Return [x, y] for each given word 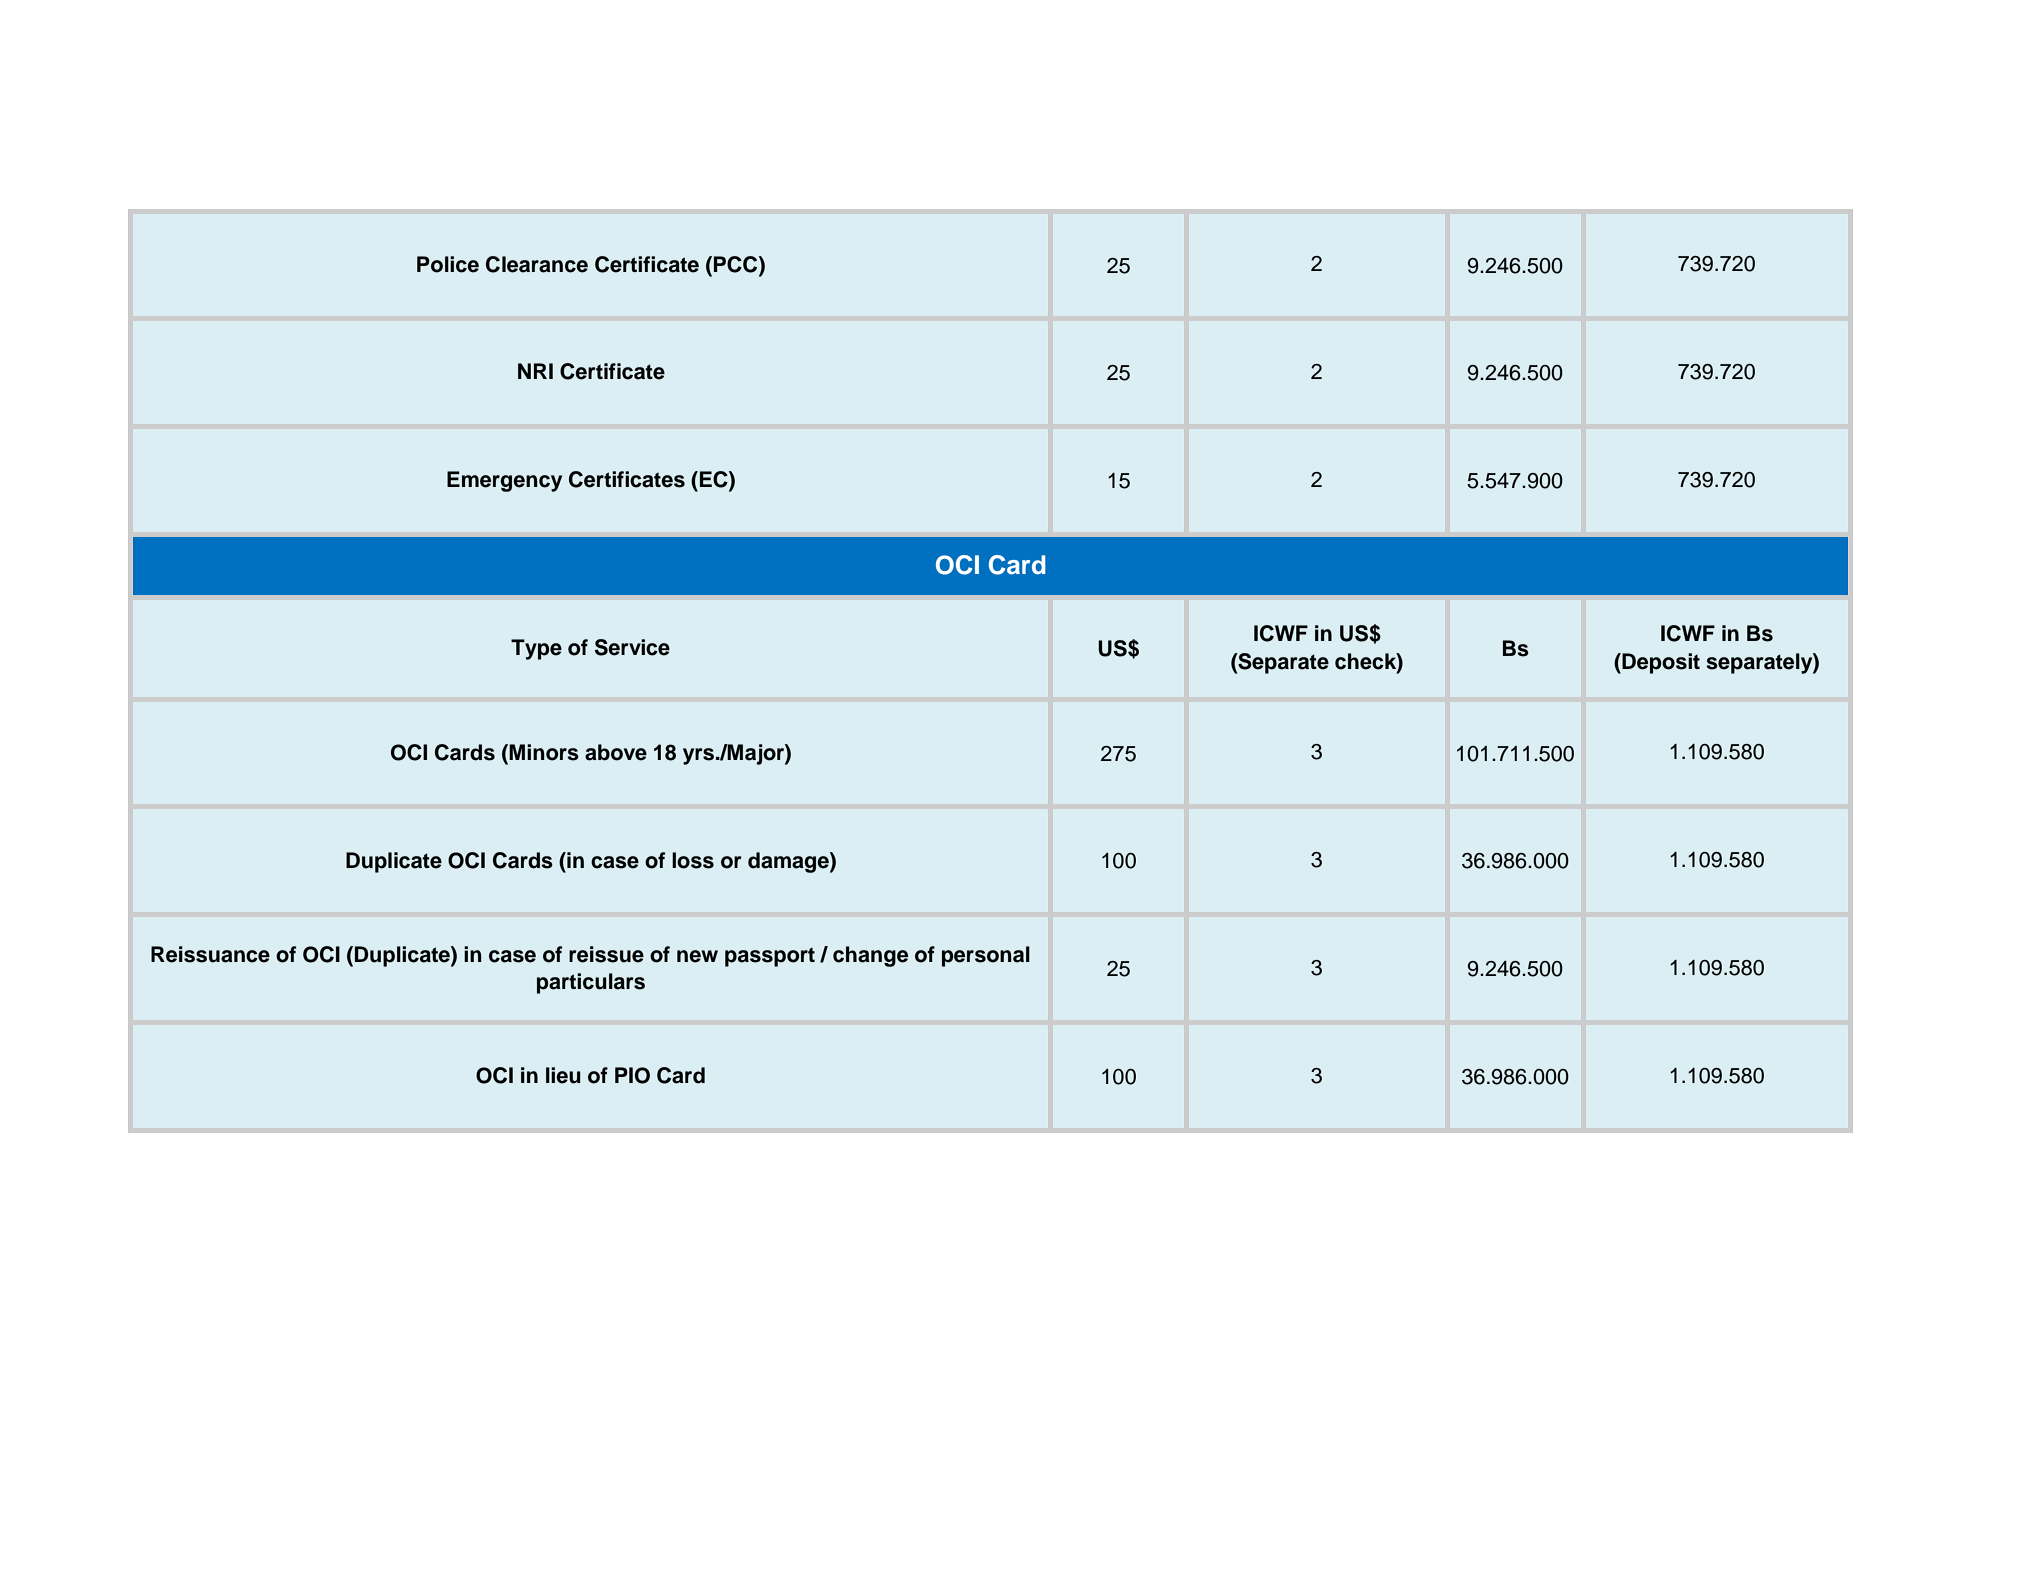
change [870, 956]
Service [632, 647]
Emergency [504, 481]
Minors [543, 752]
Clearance [537, 264]
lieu [563, 1075]
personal [986, 956]
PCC [737, 264]
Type [536, 649]
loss [693, 860]
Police [448, 264]
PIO [632, 1075]
